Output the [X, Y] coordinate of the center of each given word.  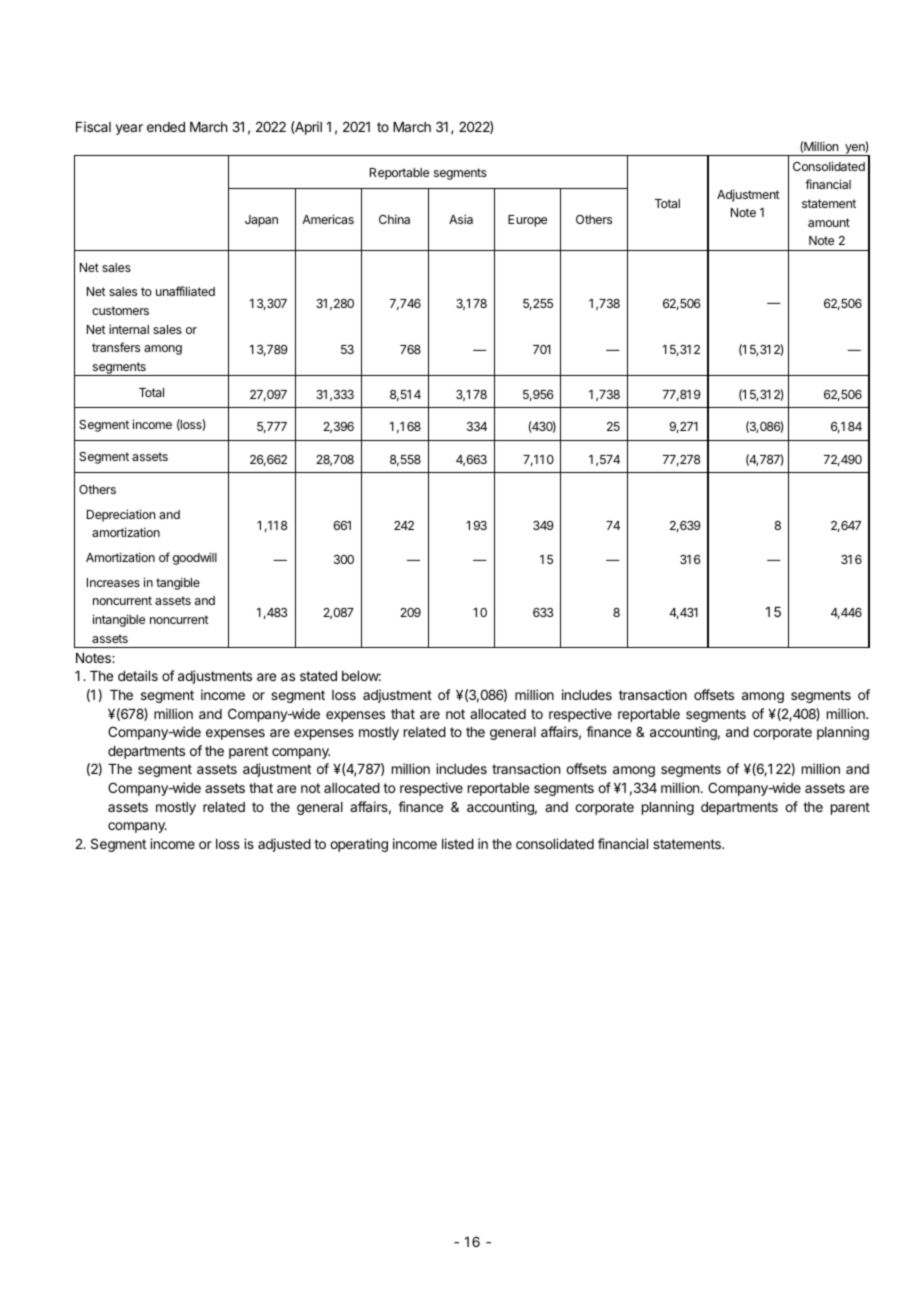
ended [166, 127]
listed [458, 843]
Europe [527, 221]
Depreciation [121, 515]
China [394, 219]
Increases [113, 582]
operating [359, 845]
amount [829, 222]
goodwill [195, 558]
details [138, 675]
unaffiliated [185, 291]
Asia [461, 219]
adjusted [284, 845]
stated [318, 676]
